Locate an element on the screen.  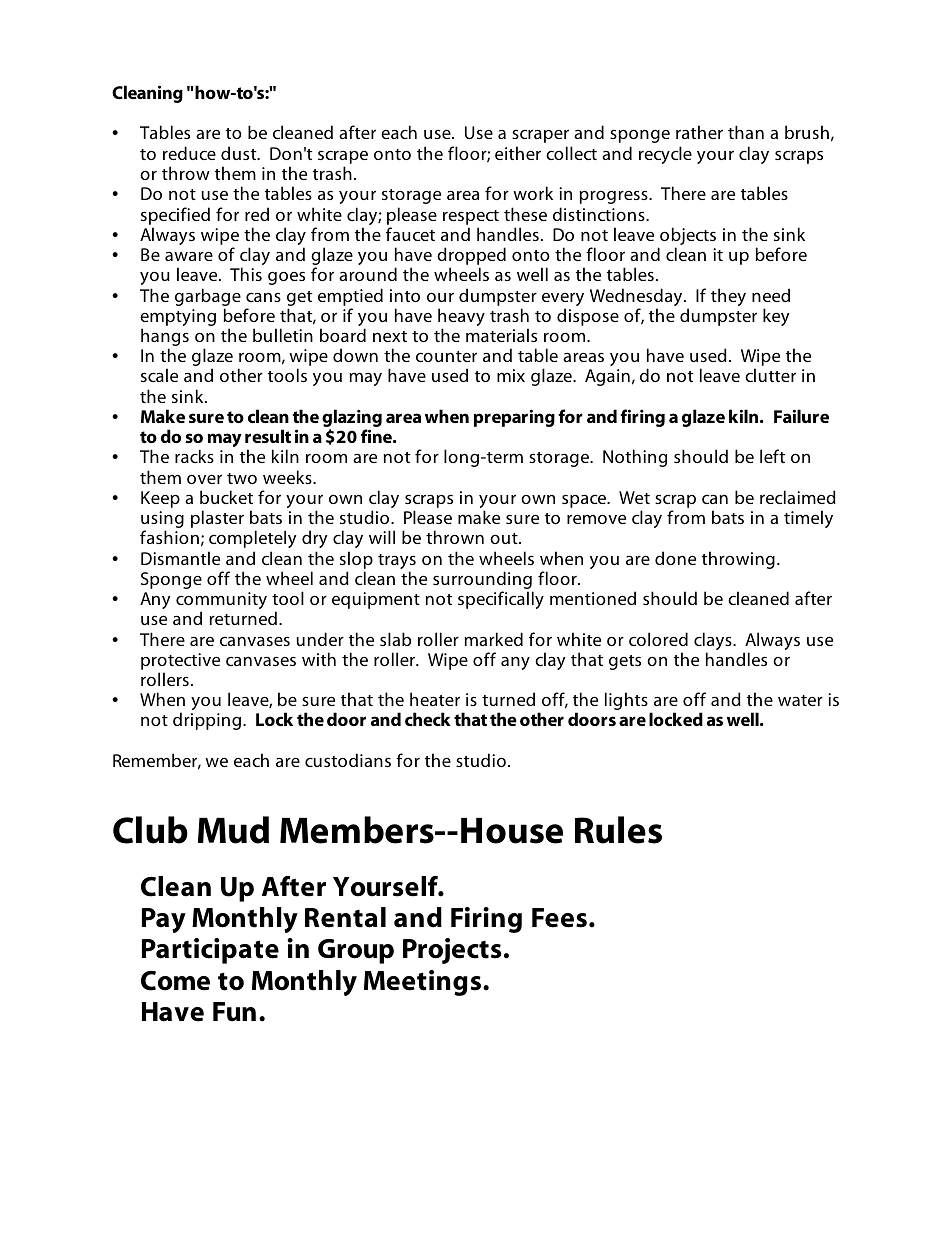
Fun is located at coordinates (234, 1012).
